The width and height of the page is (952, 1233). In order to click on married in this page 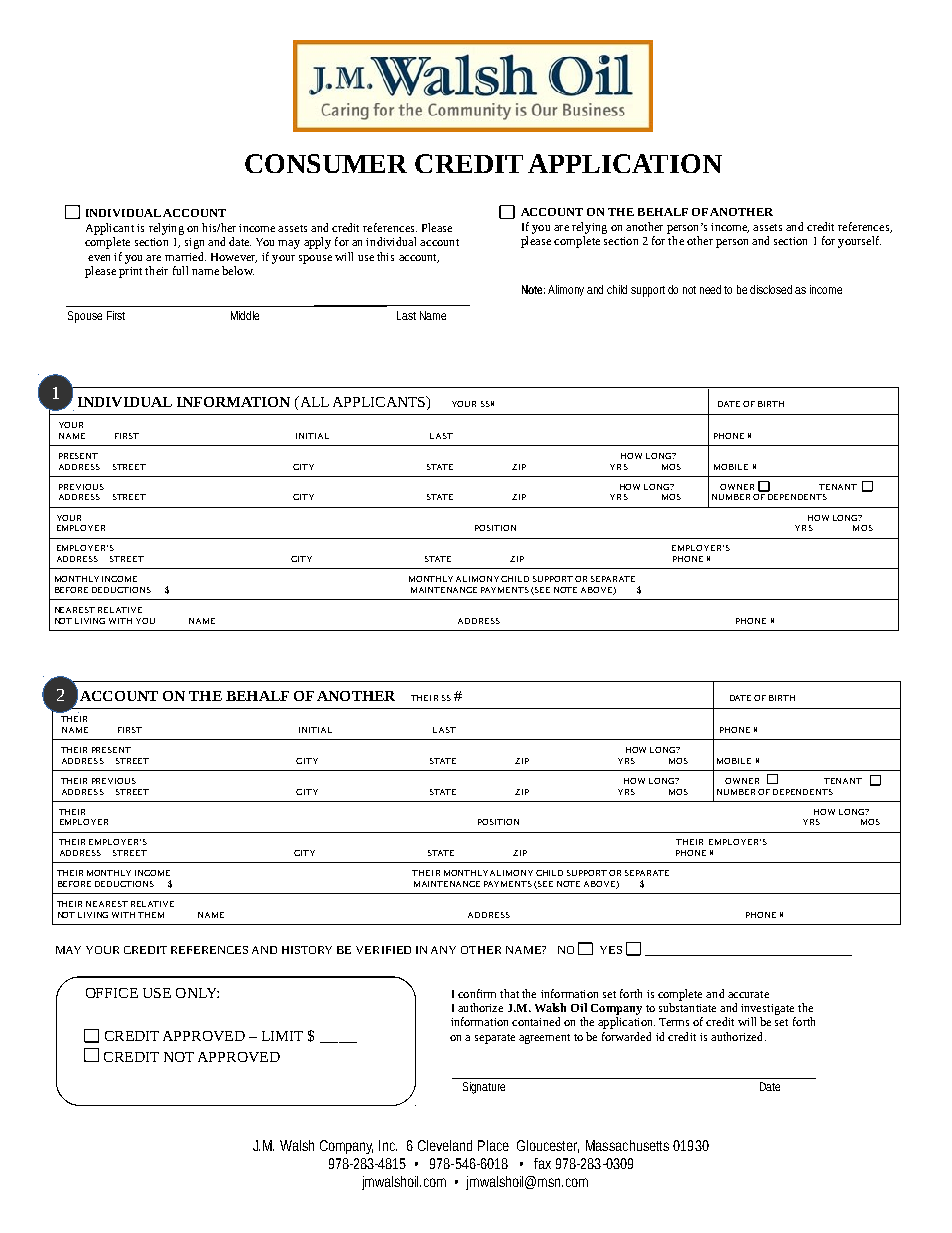, I will do `click(185, 256)`.
